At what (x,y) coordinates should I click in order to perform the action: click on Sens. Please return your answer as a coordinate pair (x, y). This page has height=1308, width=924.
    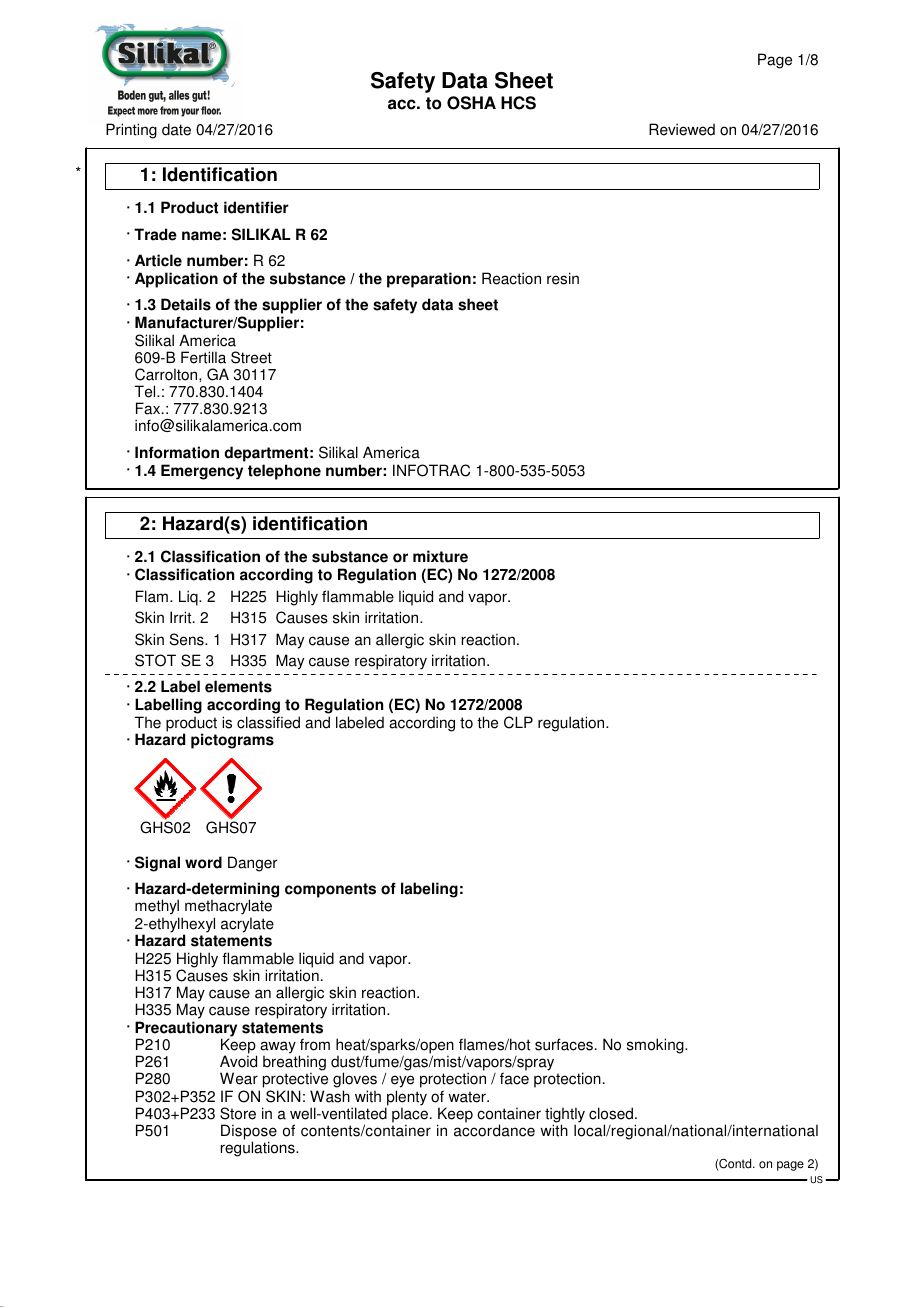
    Looking at the image, I should click on (188, 639).
